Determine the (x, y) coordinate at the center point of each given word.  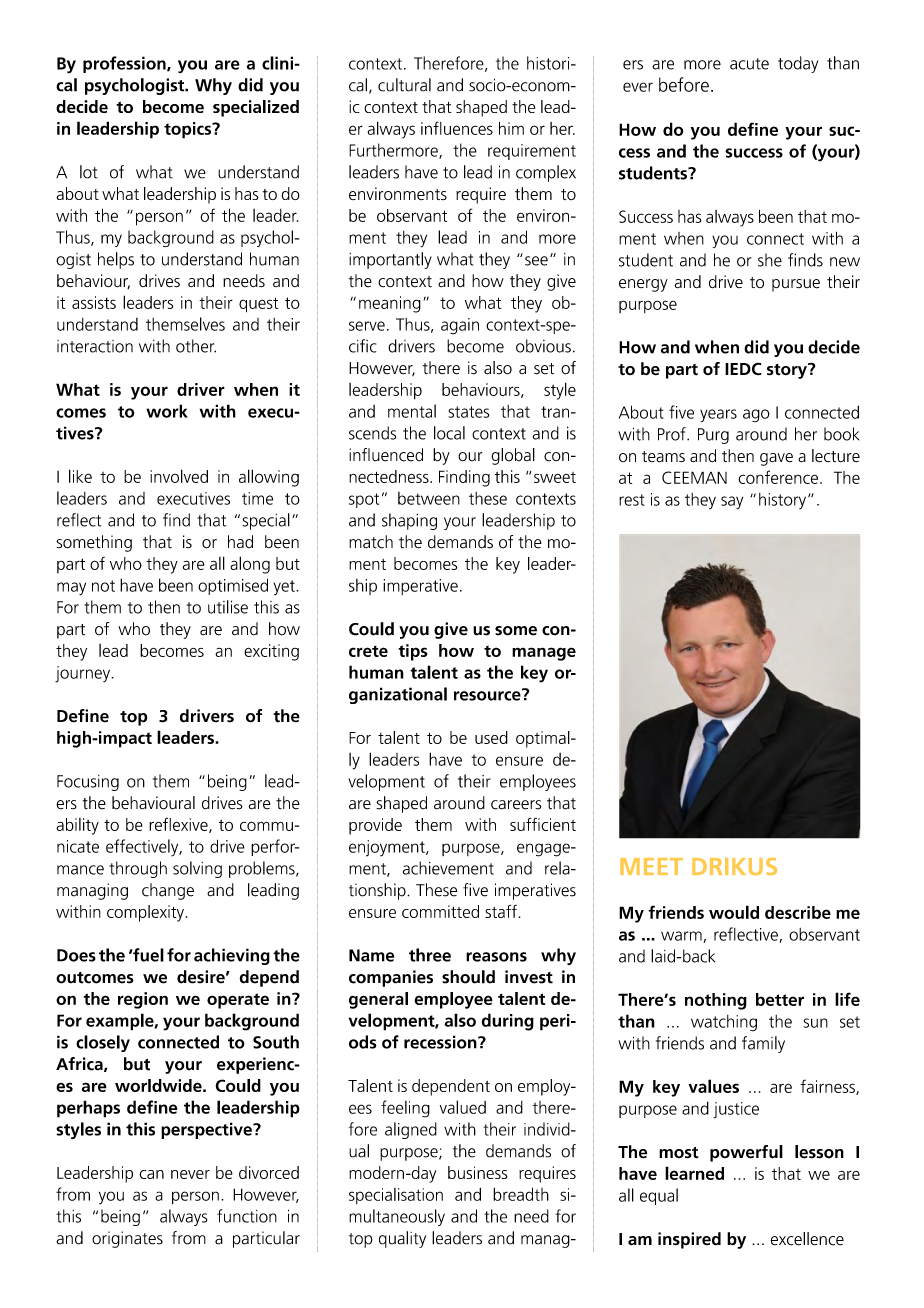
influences (457, 128)
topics (189, 130)
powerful (746, 1153)
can (151, 1174)
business (478, 1172)
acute (749, 64)
